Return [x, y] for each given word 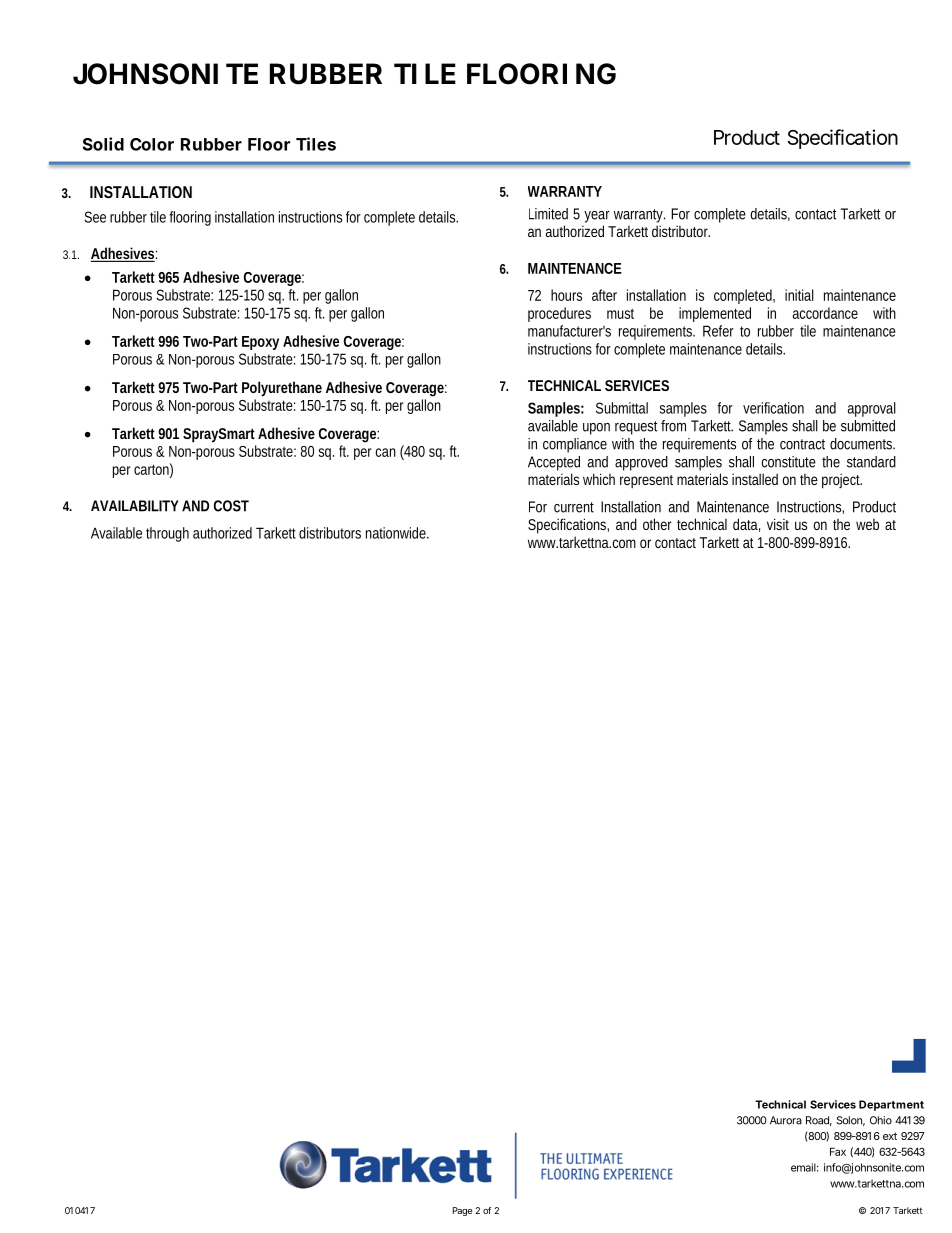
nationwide [397, 533]
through [167, 534]
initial [799, 295]
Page [462, 1211]
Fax [838, 1151]
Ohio [881, 1120]
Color [152, 144]
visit [778, 524]
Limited [548, 214]
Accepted [554, 463]
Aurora [786, 1120]
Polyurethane [282, 389]
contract [802, 444]
